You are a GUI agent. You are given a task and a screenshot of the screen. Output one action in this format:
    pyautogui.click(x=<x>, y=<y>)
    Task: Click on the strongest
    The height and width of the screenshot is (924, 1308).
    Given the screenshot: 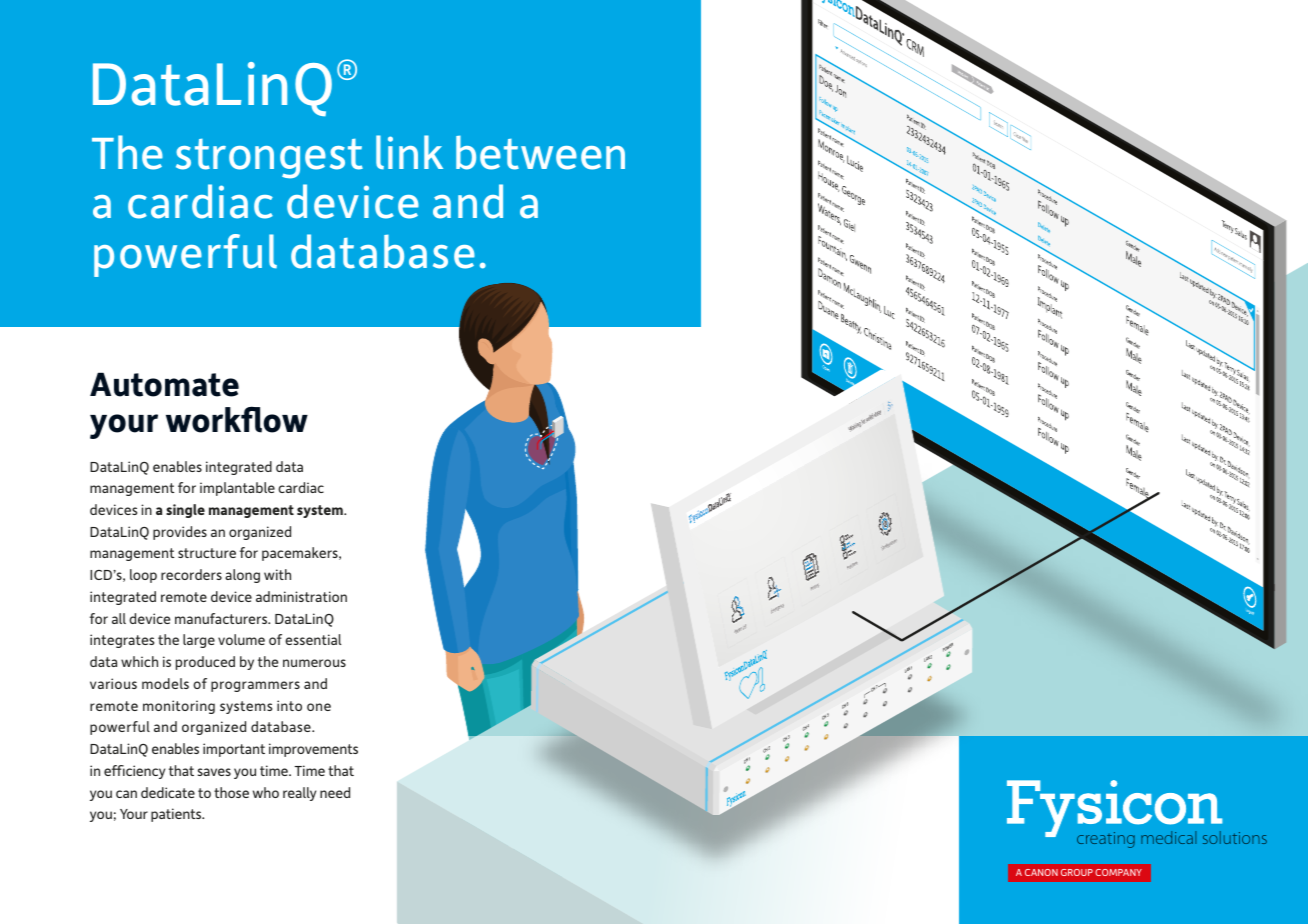 What is the action you would take?
    pyautogui.click(x=269, y=159)
